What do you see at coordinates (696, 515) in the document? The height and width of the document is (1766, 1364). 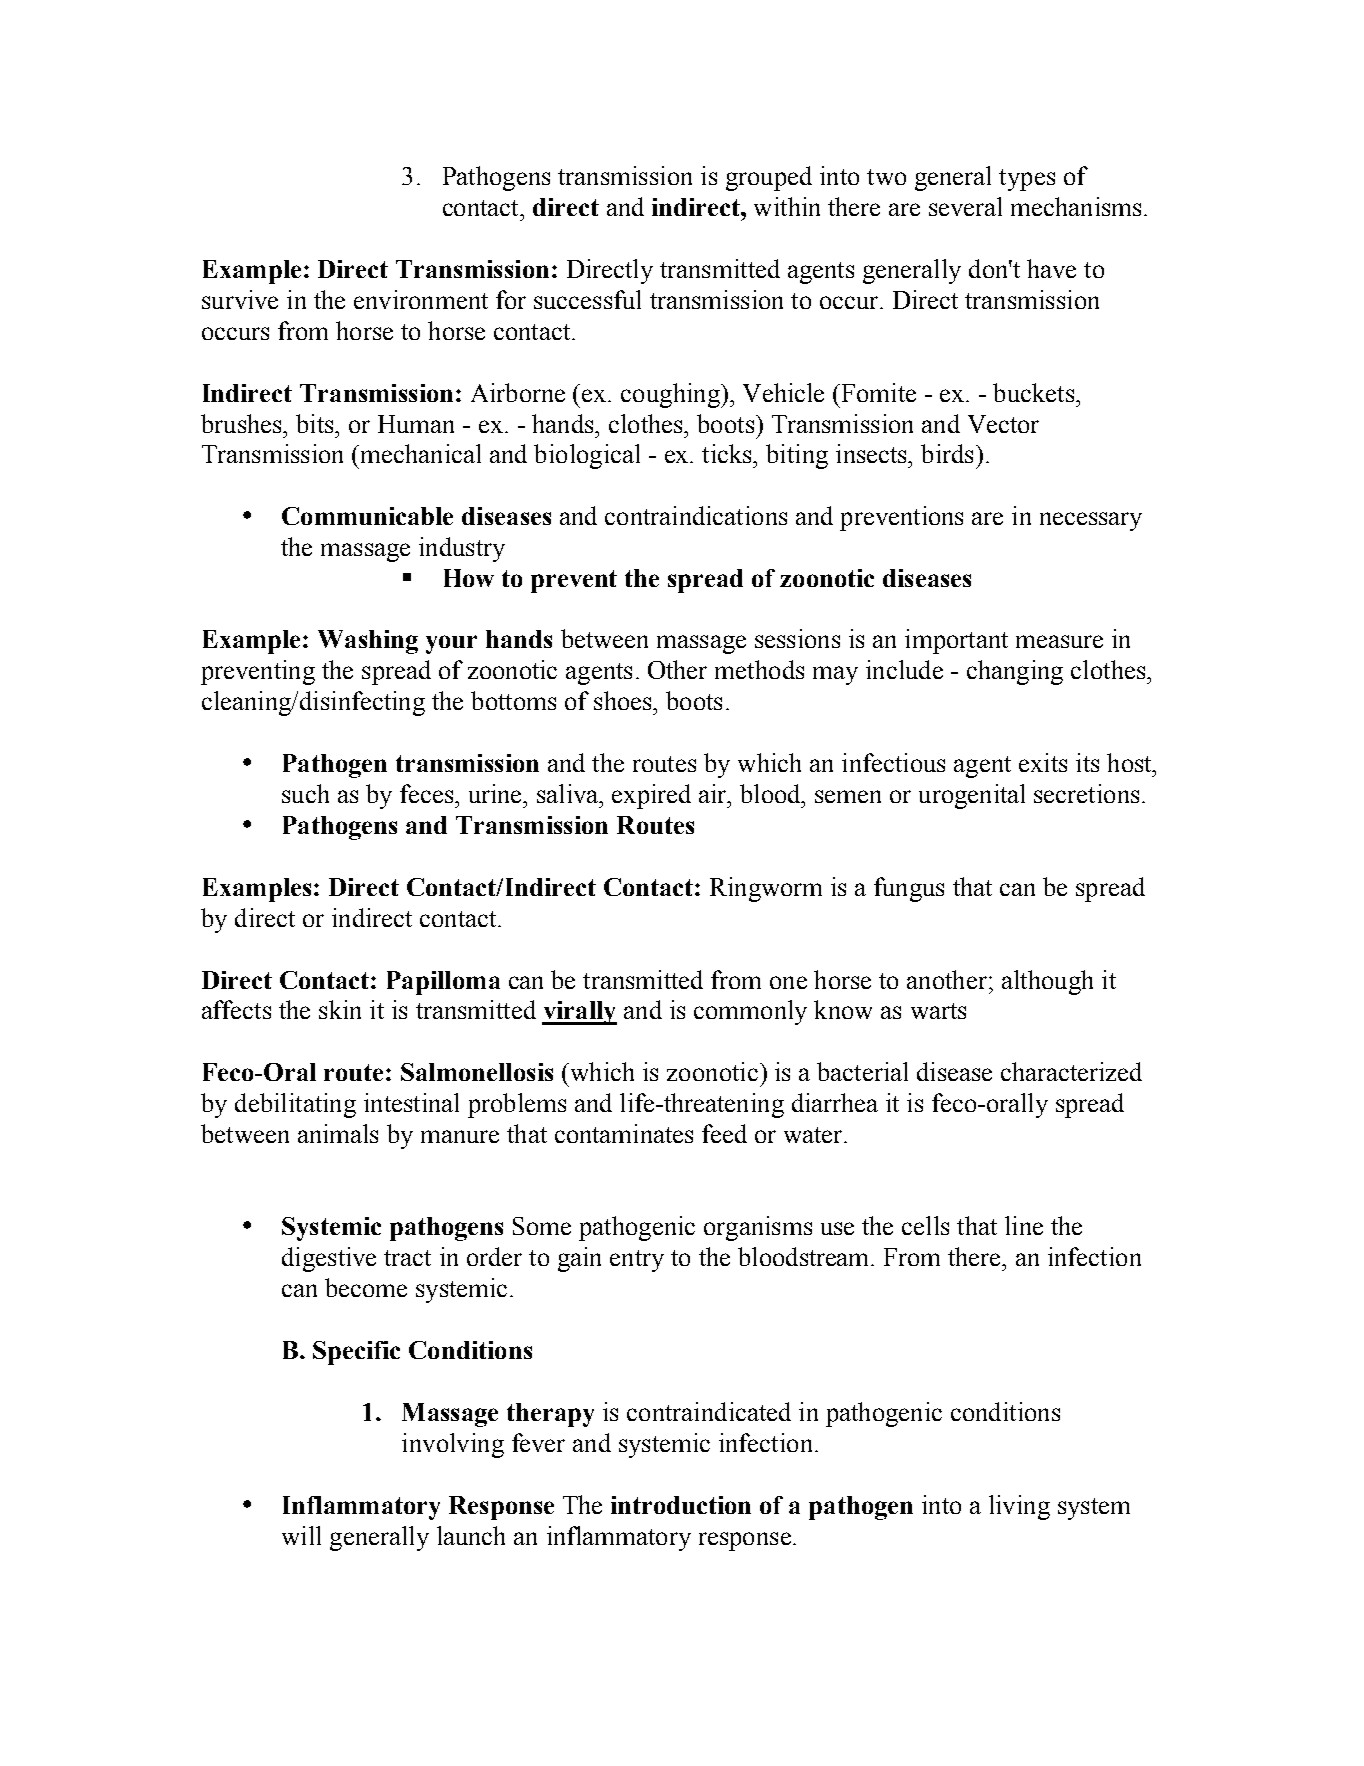 I see `contraindications` at bounding box center [696, 515].
